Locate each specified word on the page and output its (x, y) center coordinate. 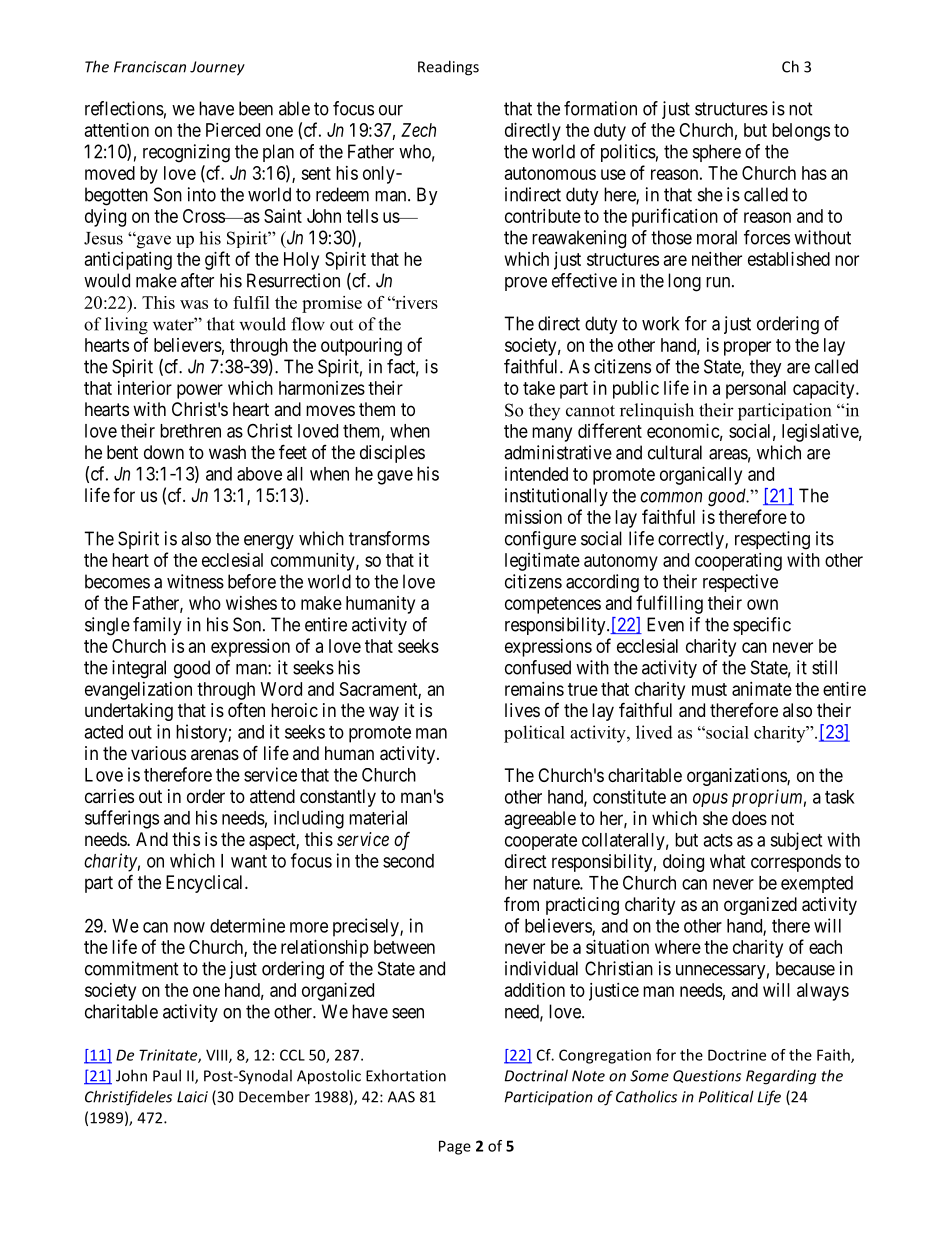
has (814, 173)
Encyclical (206, 884)
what (728, 861)
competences (553, 605)
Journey (217, 68)
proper (747, 348)
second (408, 861)
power (200, 391)
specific (762, 626)
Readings (448, 68)
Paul (167, 1075)
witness (195, 581)
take (539, 388)
